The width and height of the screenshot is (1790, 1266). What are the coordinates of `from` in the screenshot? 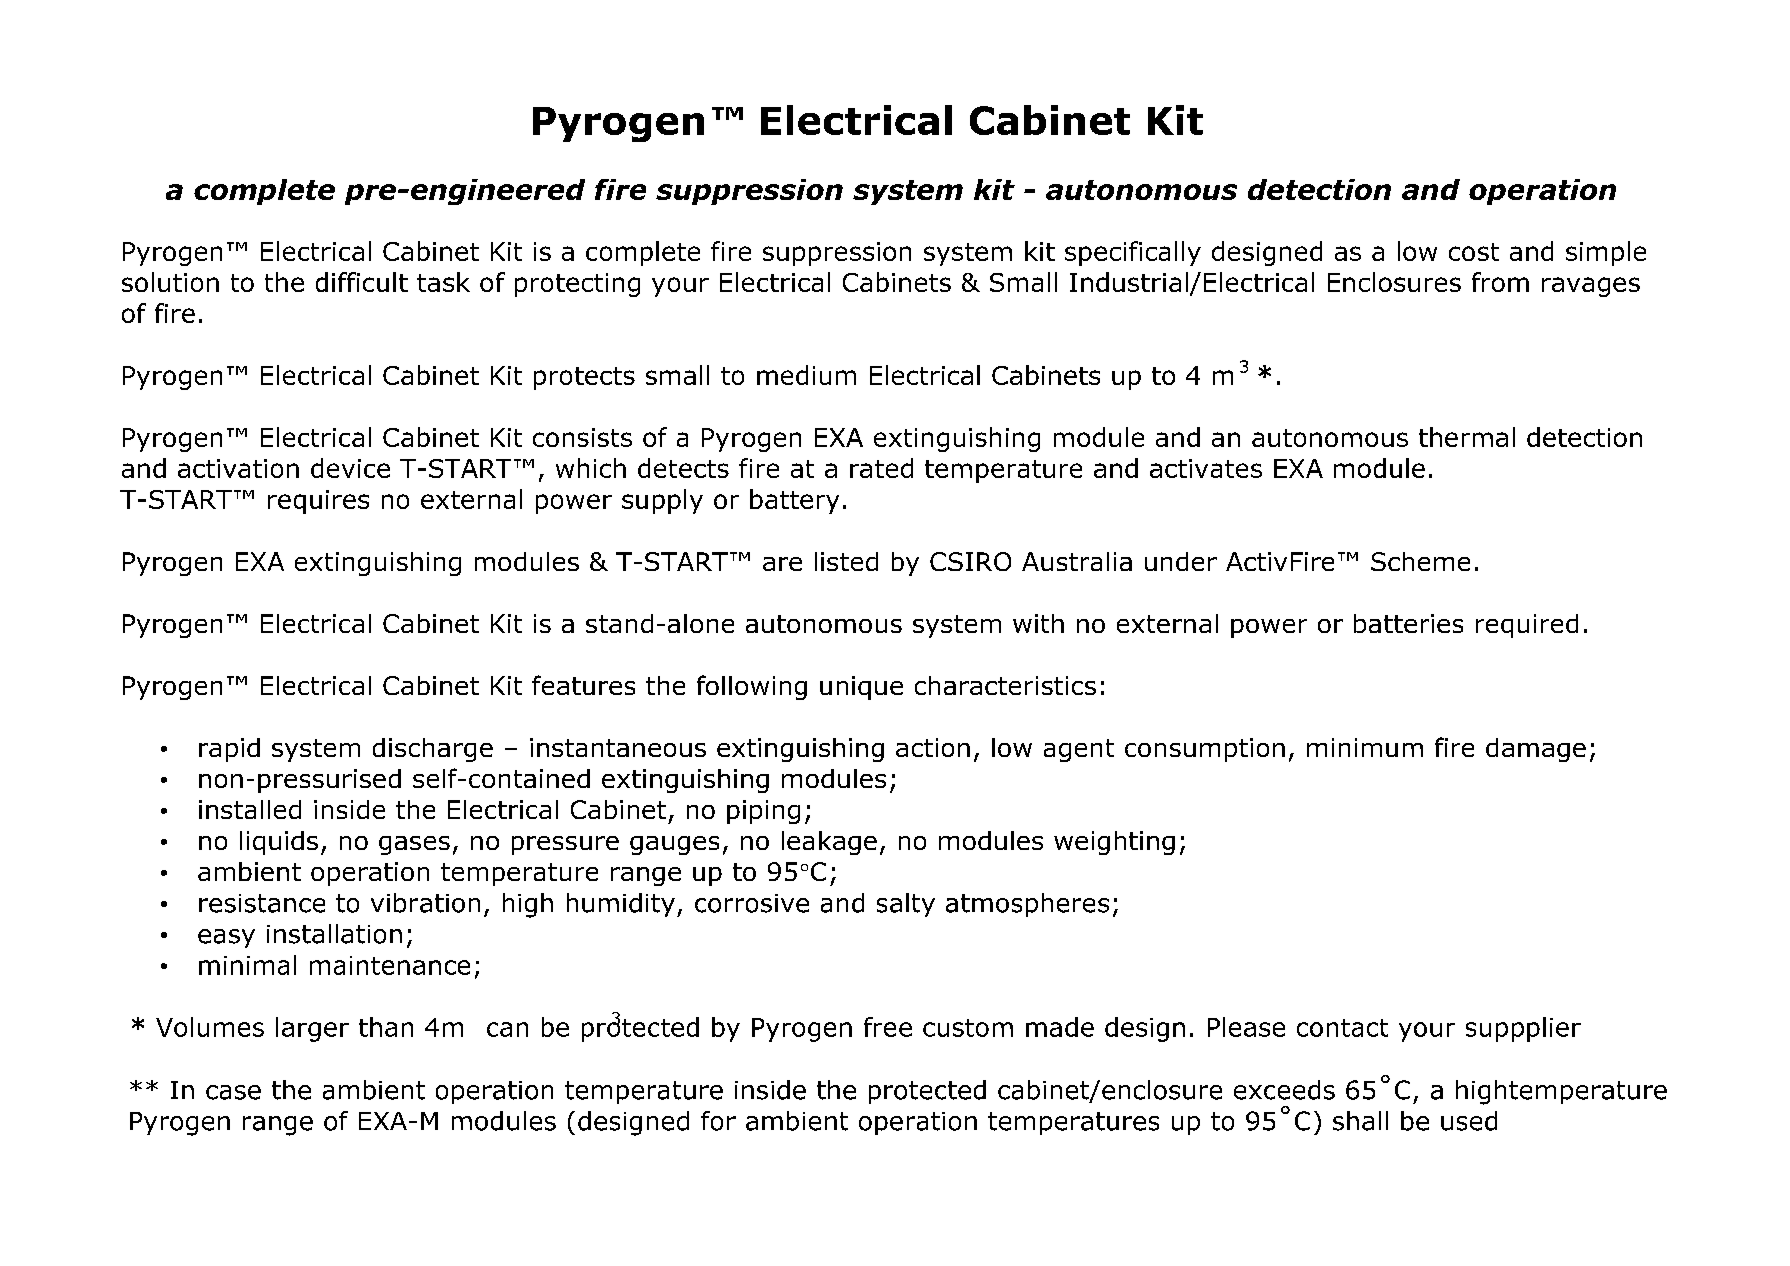 It's located at (1500, 282).
